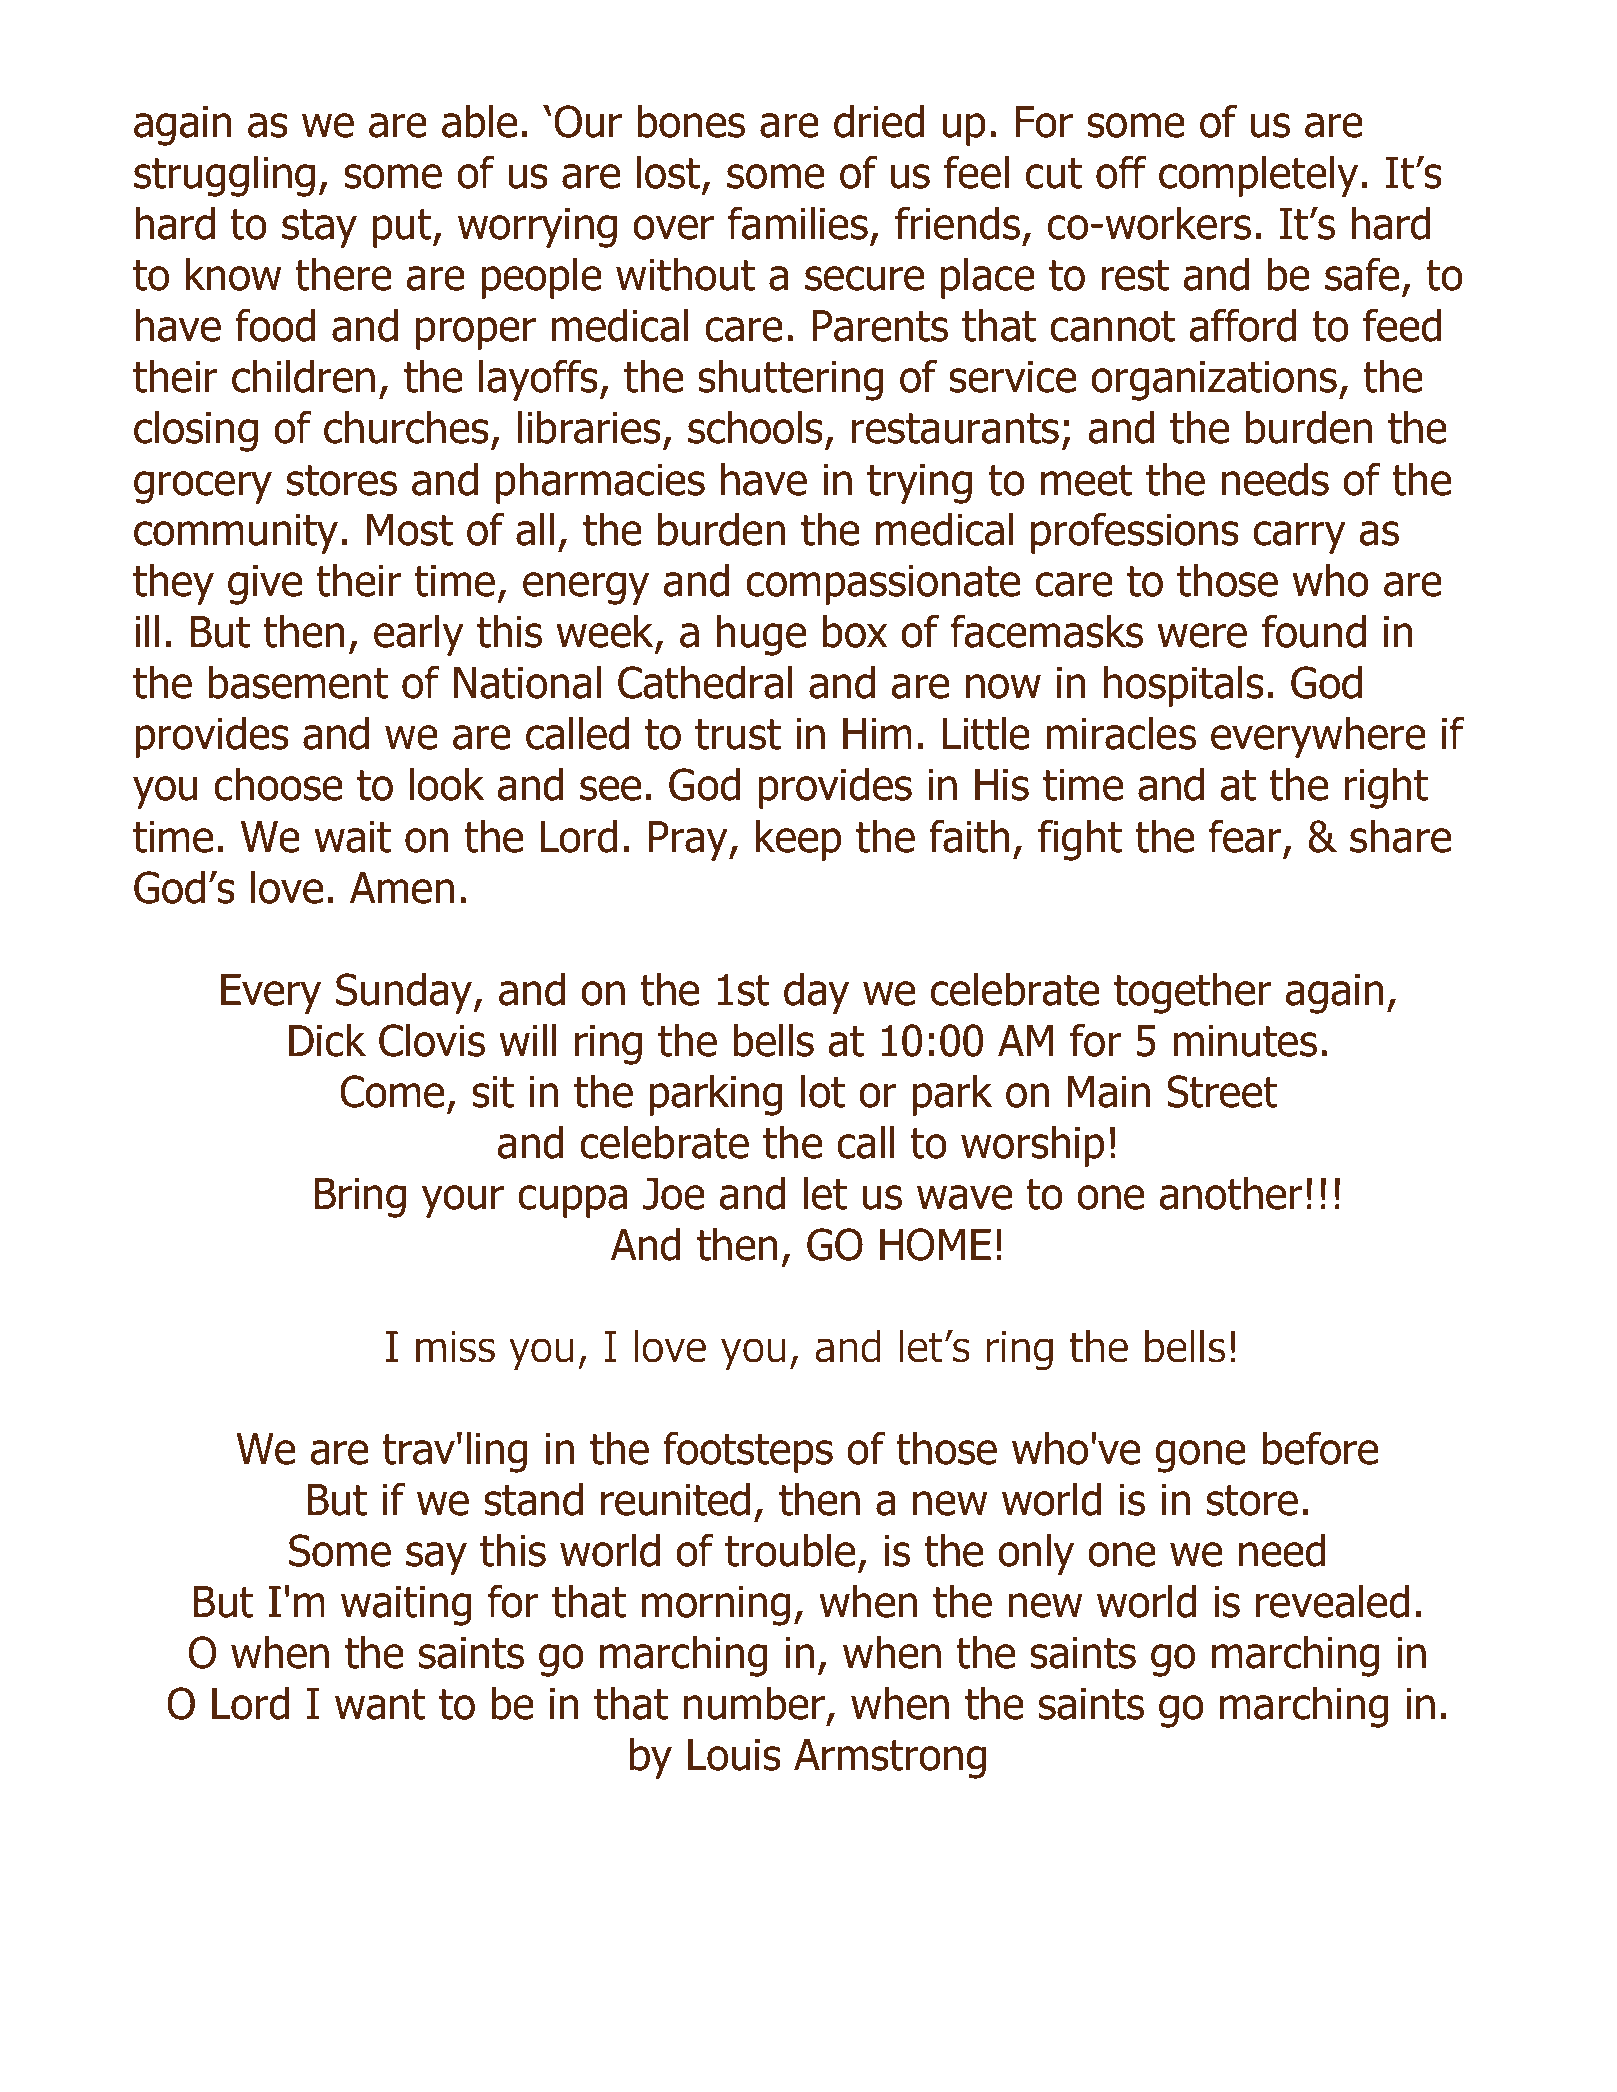 The image size is (1617, 2092). What do you see at coordinates (1332, 1601) in the document?
I see `revealed` at bounding box center [1332, 1601].
